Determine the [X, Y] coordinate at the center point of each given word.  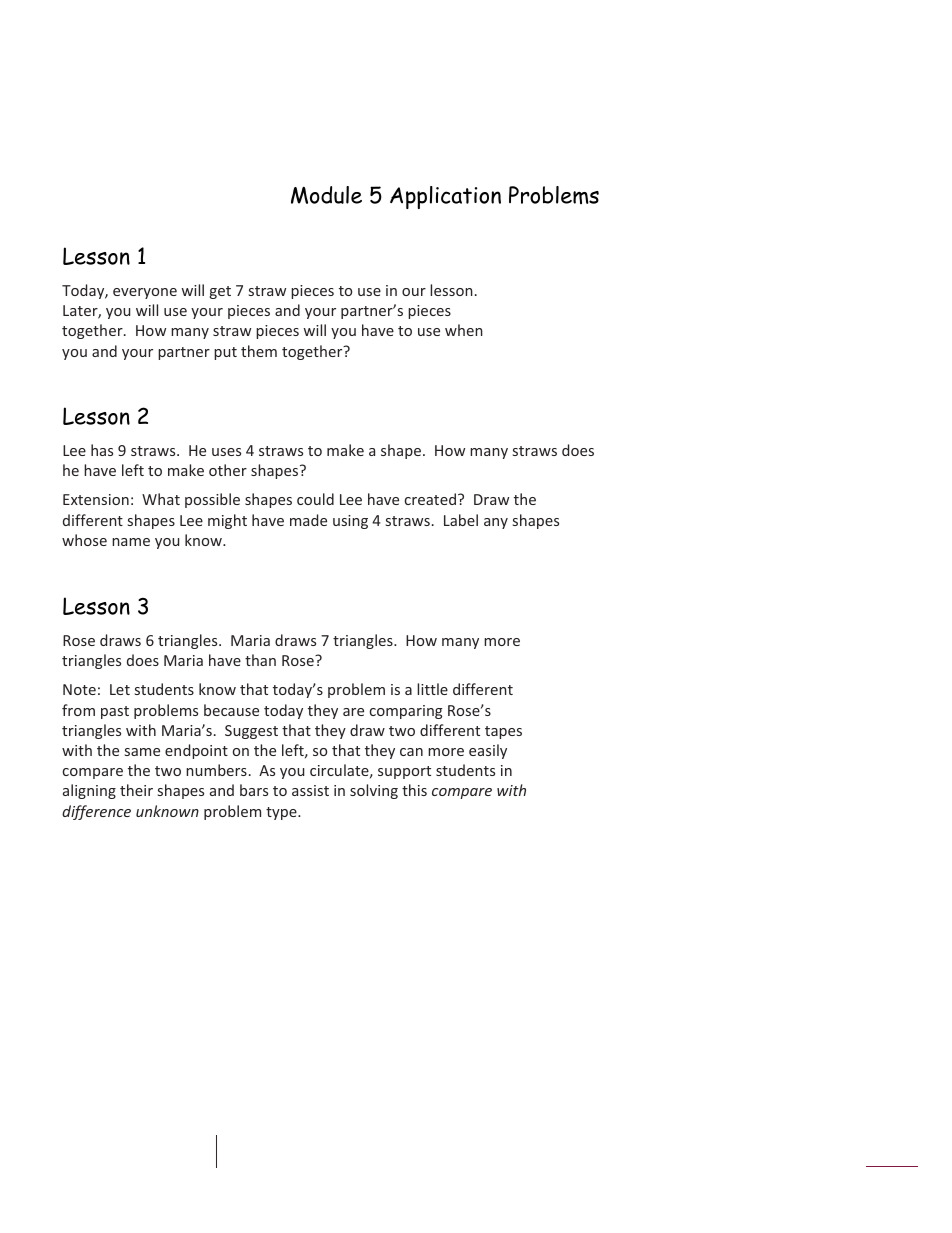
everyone [145, 293]
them [259, 351]
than [260, 660]
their [136, 790]
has [102, 450]
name [131, 542]
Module [326, 195]
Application [445, 197]
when [464, 330]
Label [461, 520]
